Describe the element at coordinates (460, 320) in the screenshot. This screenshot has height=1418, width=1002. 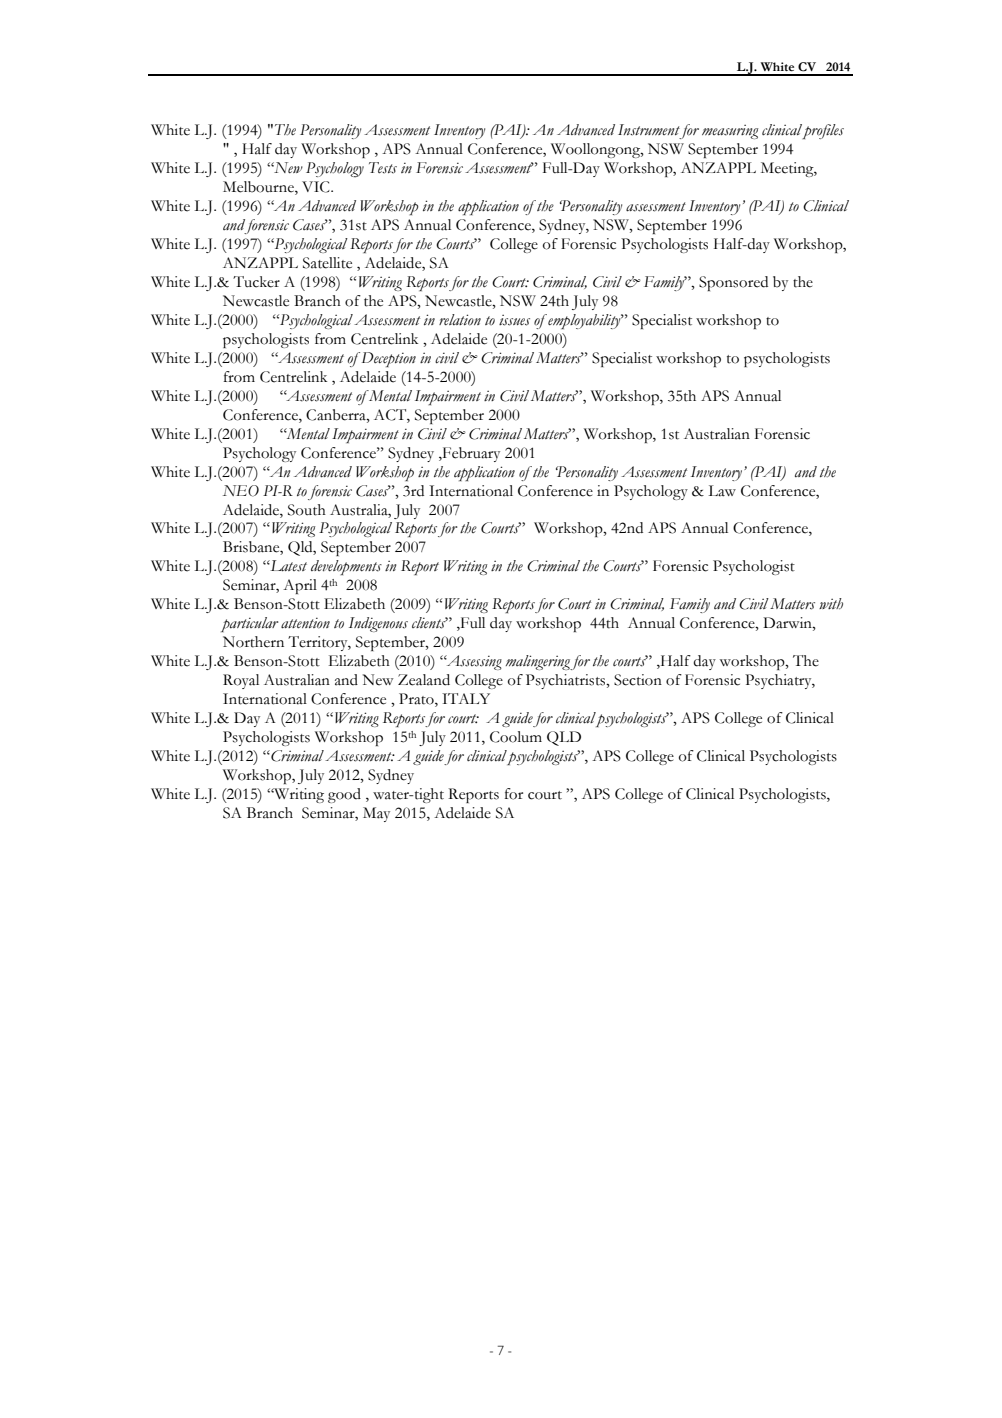
I see `relation` at that location.
